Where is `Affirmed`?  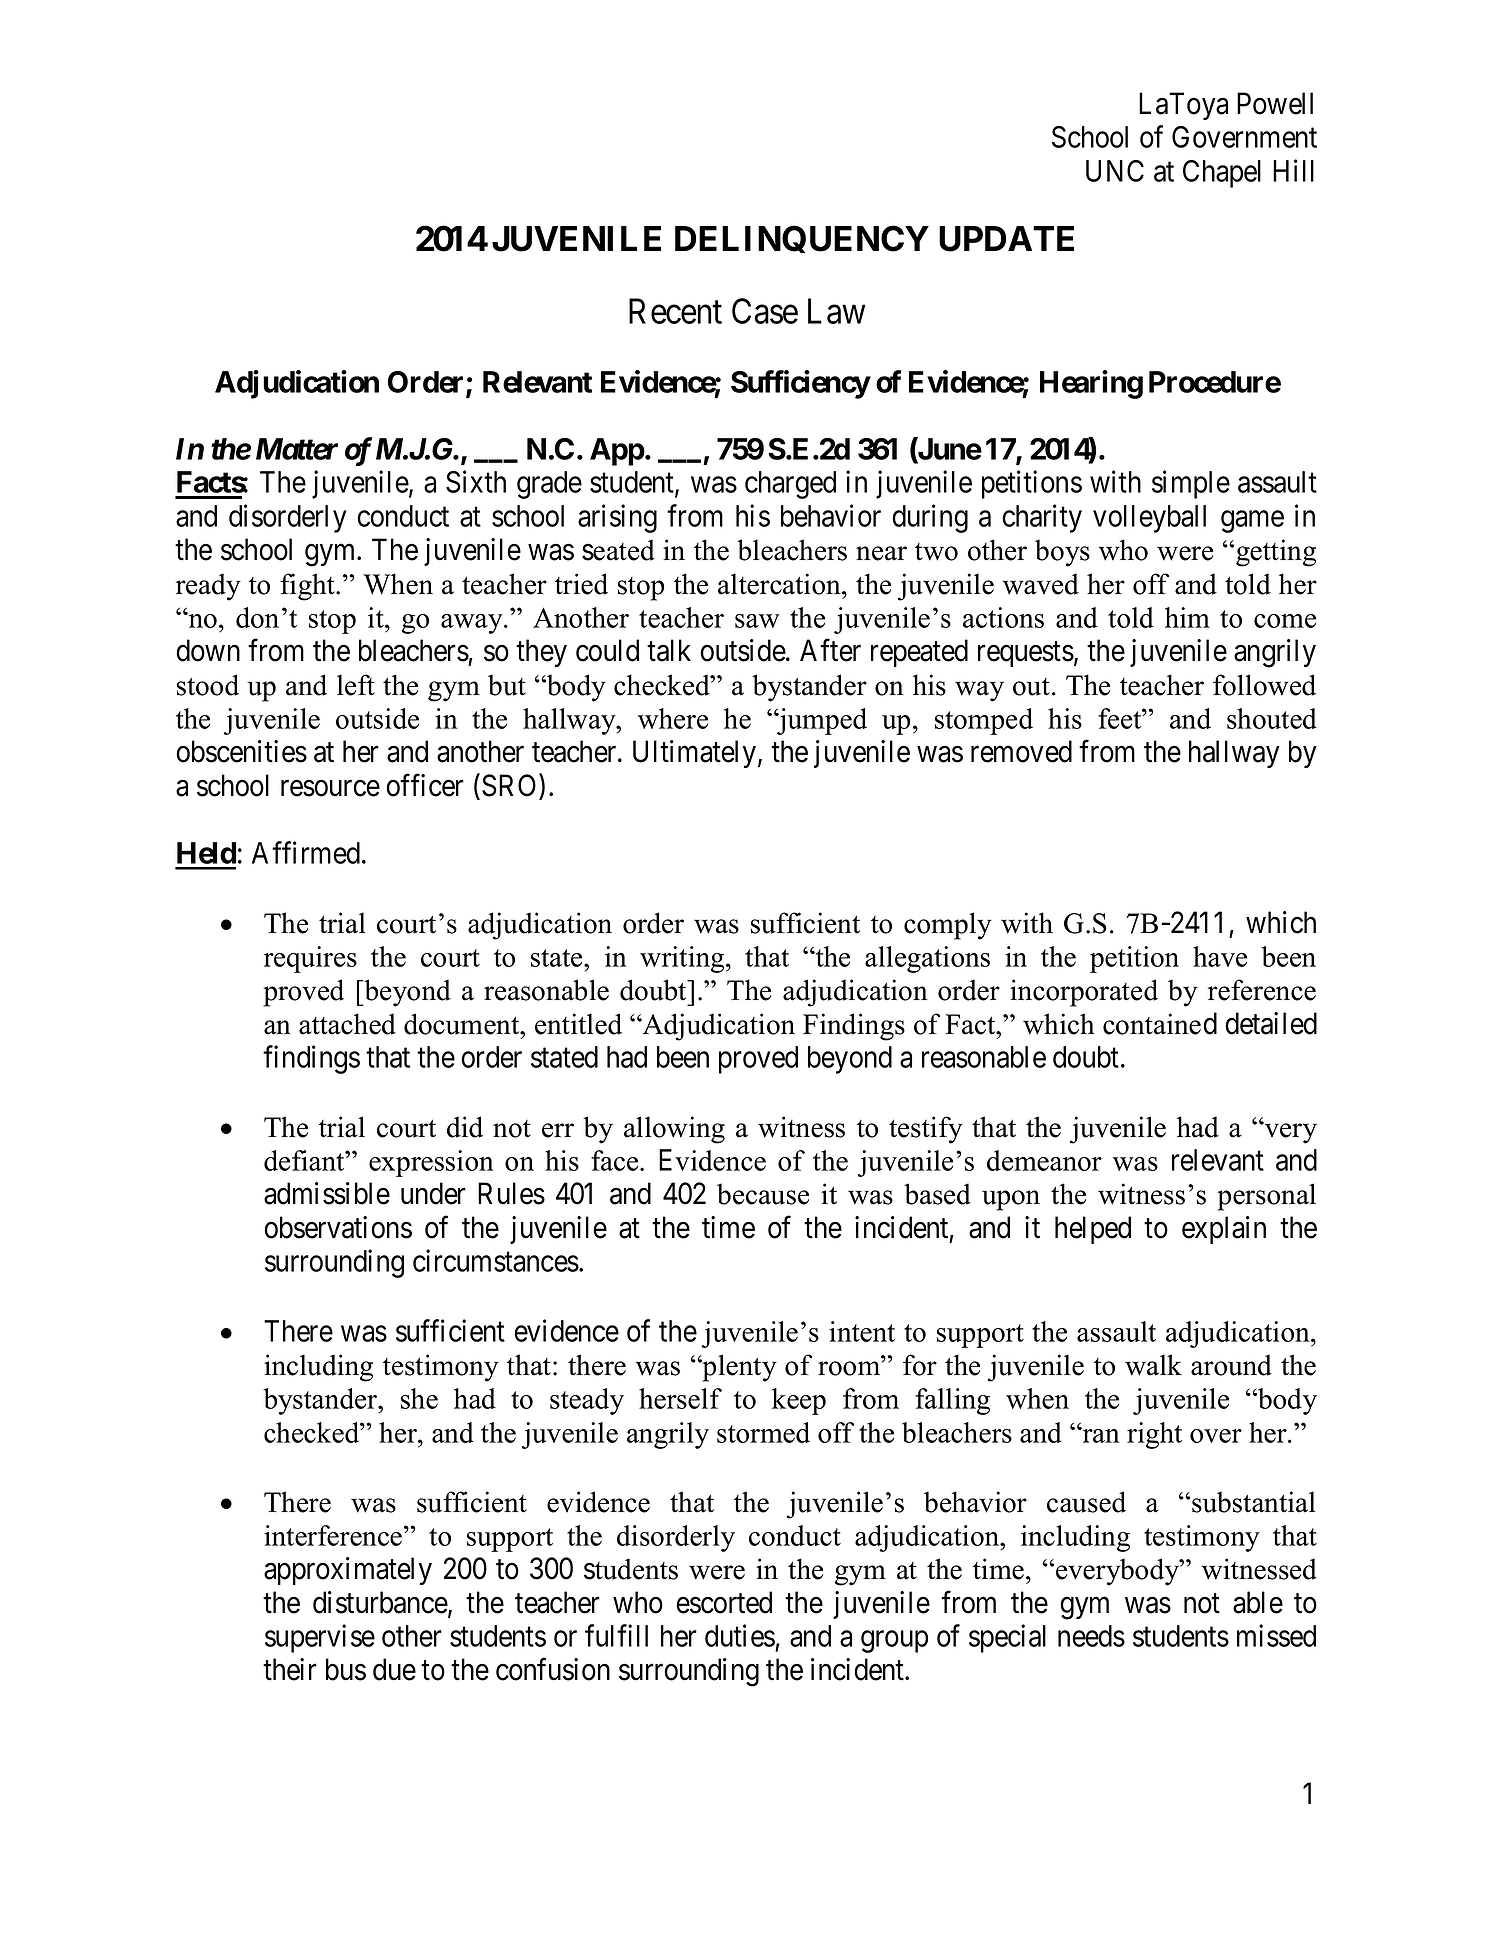 Affirmed is located at coordinates (306, 852).
